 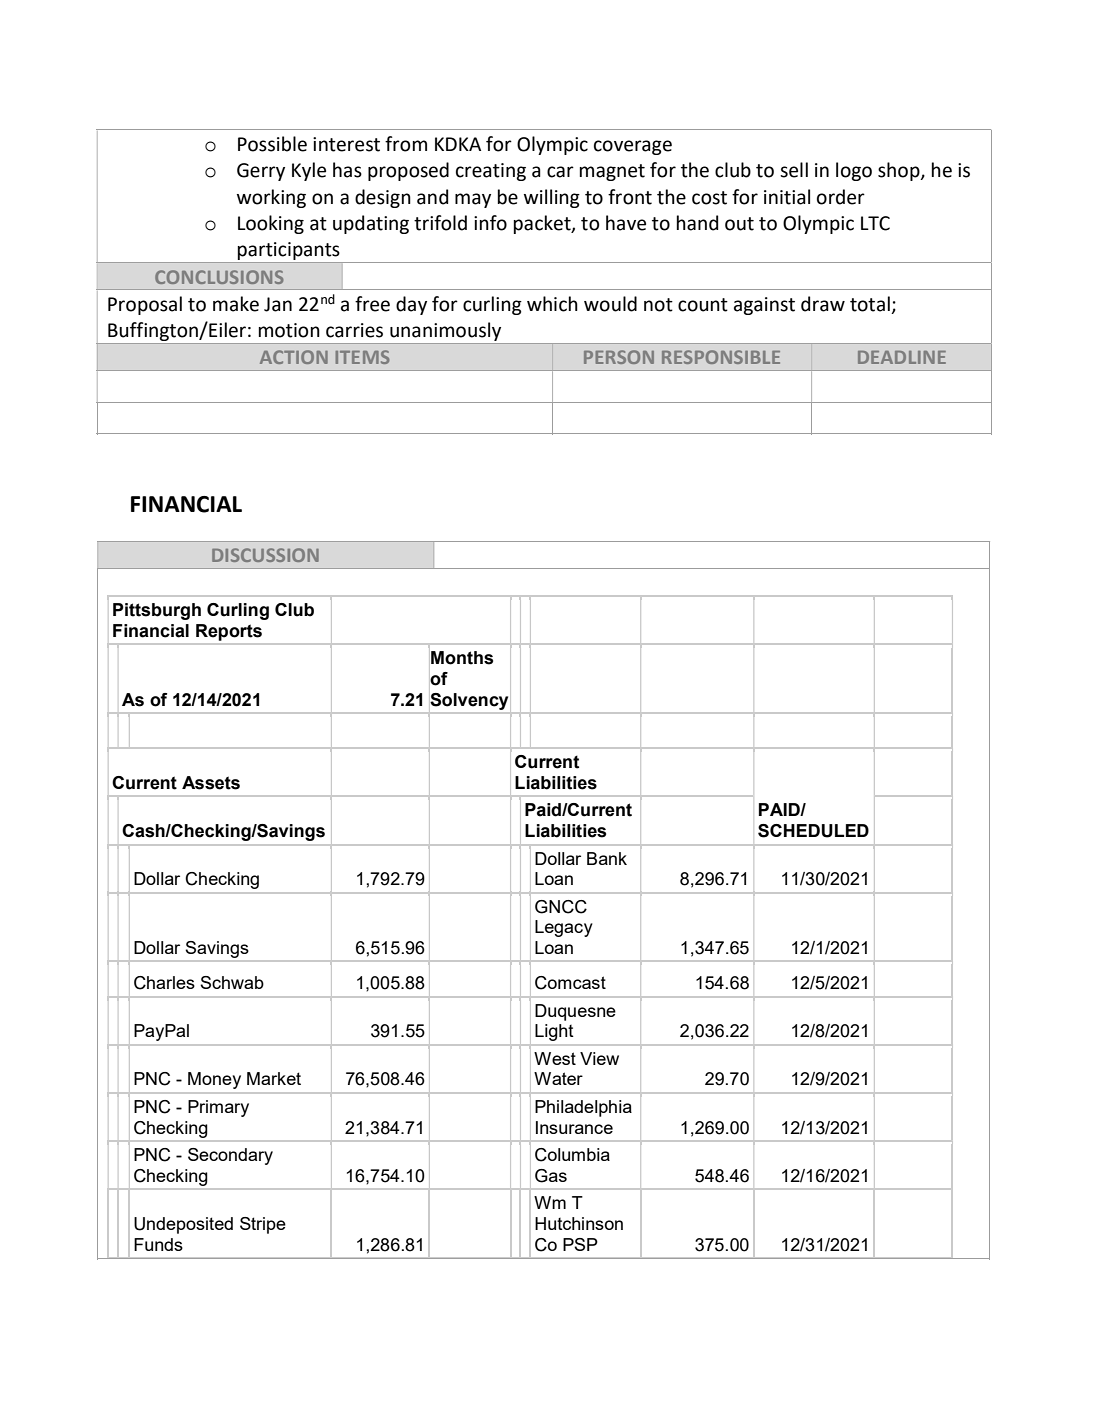 What do you see at coordinates (551, 1176) in the screenshot?
I see `Gas` at bounding box center [551, 1176].
